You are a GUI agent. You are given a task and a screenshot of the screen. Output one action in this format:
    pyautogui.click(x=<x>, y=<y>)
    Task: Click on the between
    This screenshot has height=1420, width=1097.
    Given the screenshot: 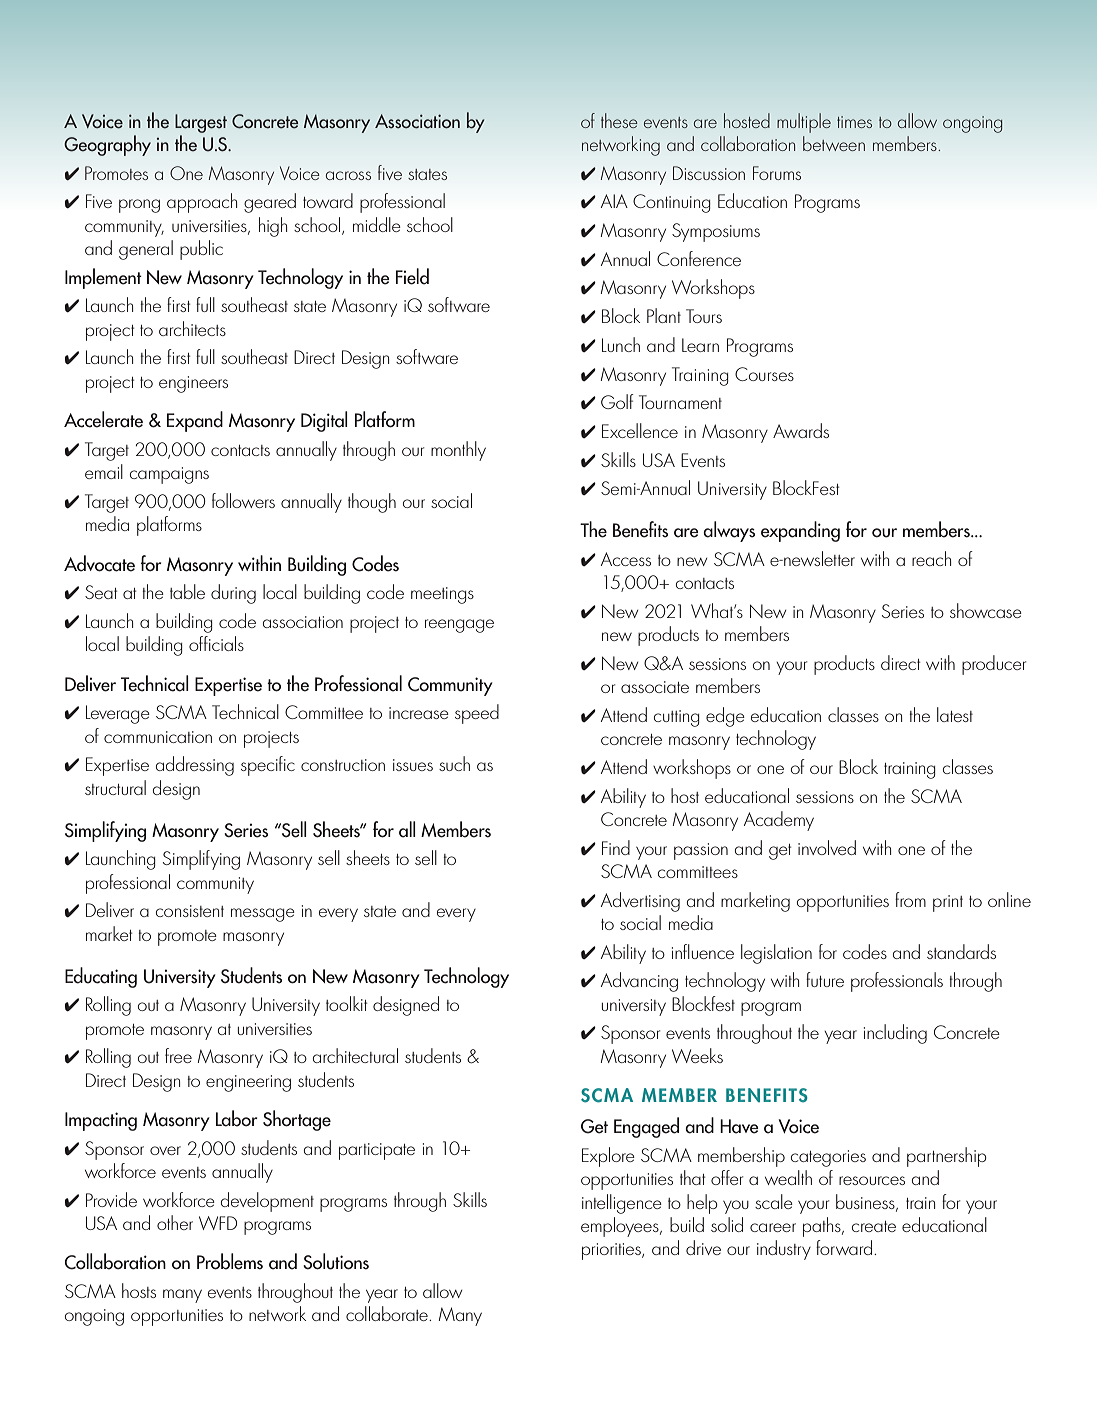 What is the action you would take?
    pyautogui.click(x=834, y=143)
